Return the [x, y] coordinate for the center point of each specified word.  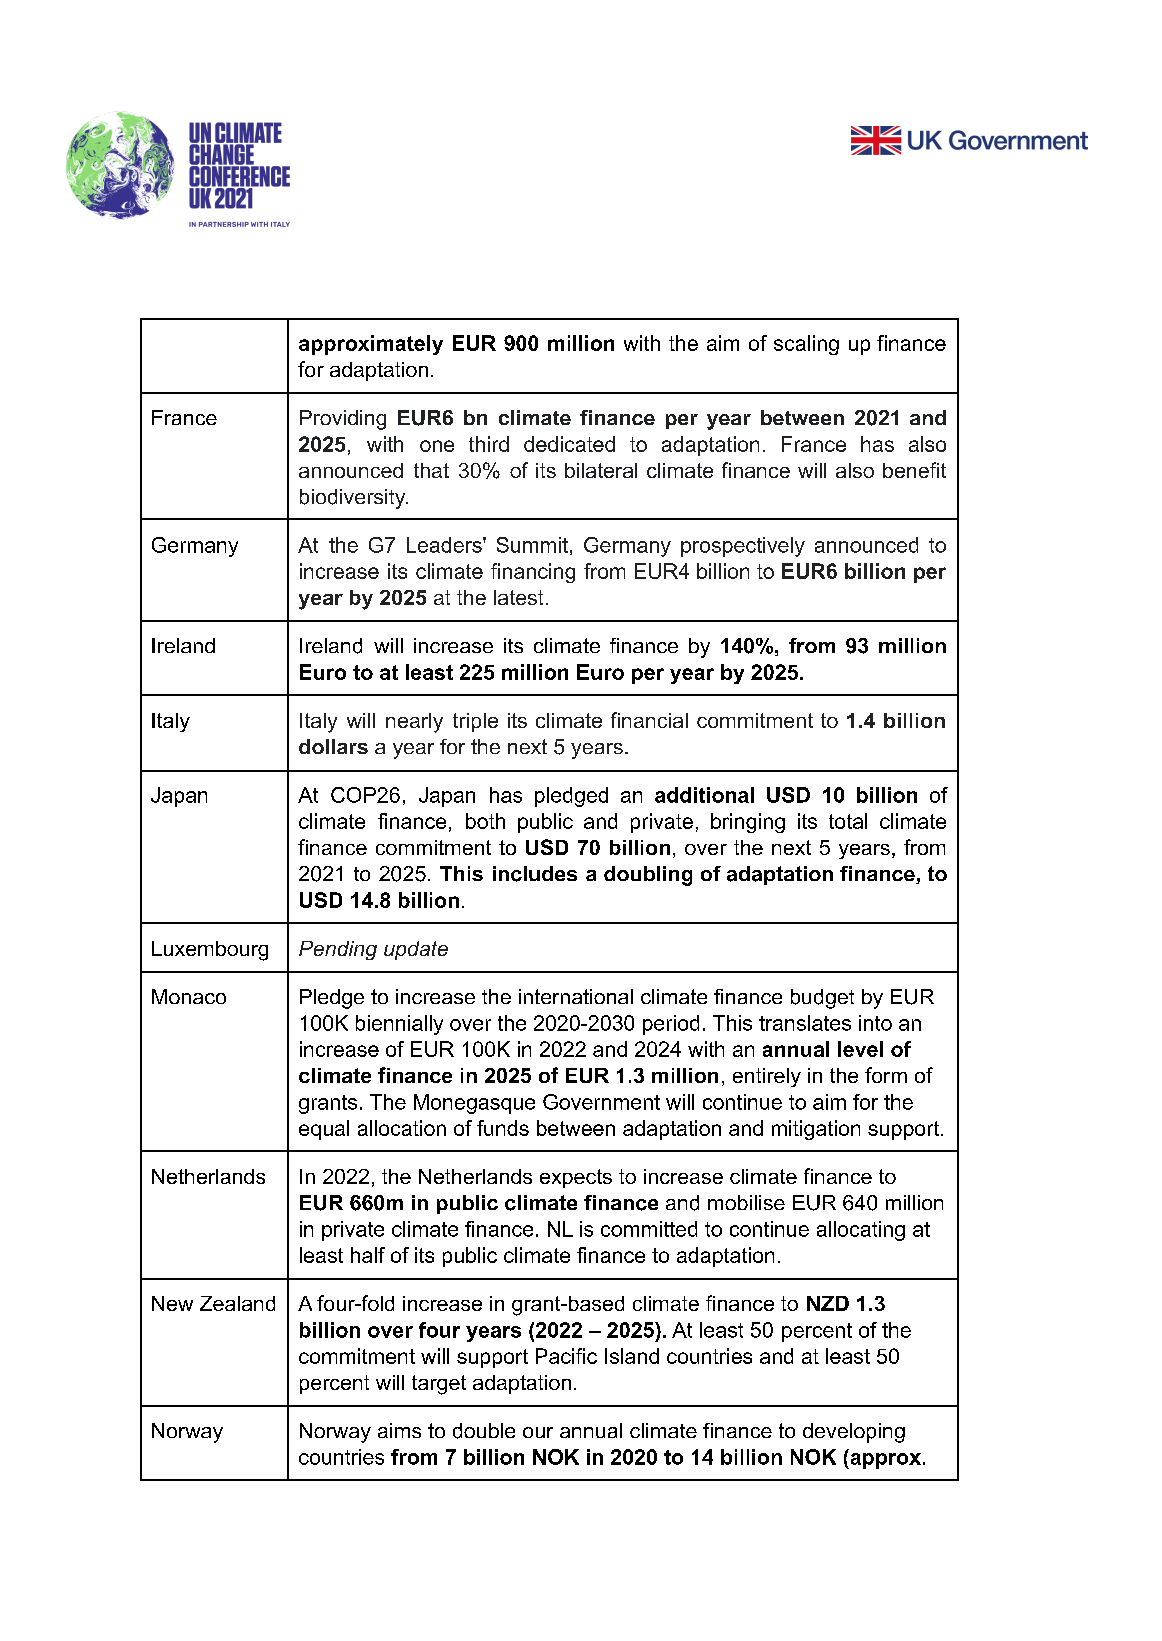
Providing [343, 420]
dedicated [569, 444]
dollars [333, 746]
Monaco [189, 996]
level [860, 1049]
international [576, 996]
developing [854, 1433]
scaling [806, 345]
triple [475, 722]
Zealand [237, 1303]
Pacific [566, 1356]
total [848, 821]
